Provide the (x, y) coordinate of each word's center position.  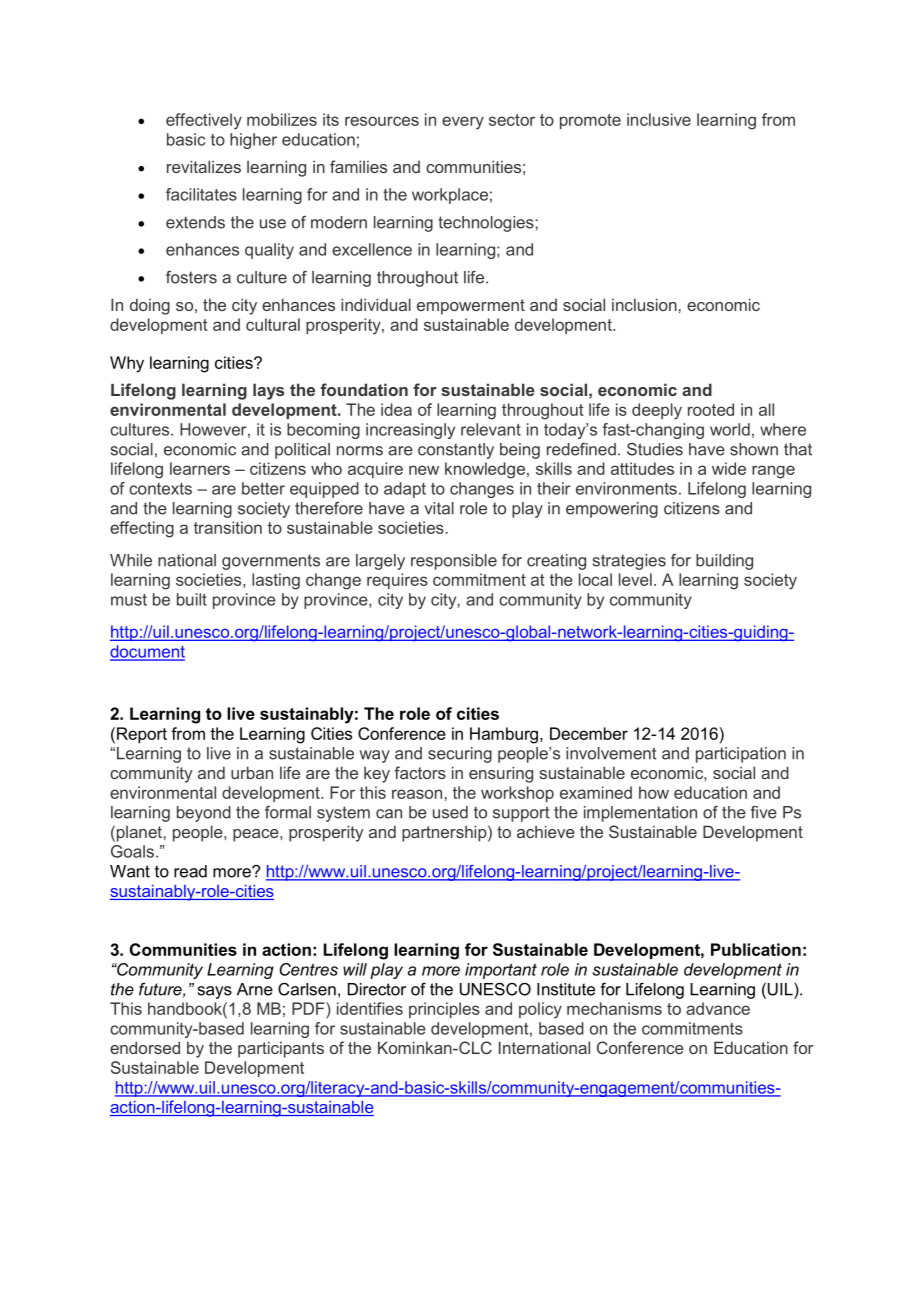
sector (512, 120)
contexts (160, 489)
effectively (204, 121)
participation (741, 755)
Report (142, 735)
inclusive (659, 119)
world (730, 429)
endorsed (145, 1047)
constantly (456, 451)
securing (460, 755)
